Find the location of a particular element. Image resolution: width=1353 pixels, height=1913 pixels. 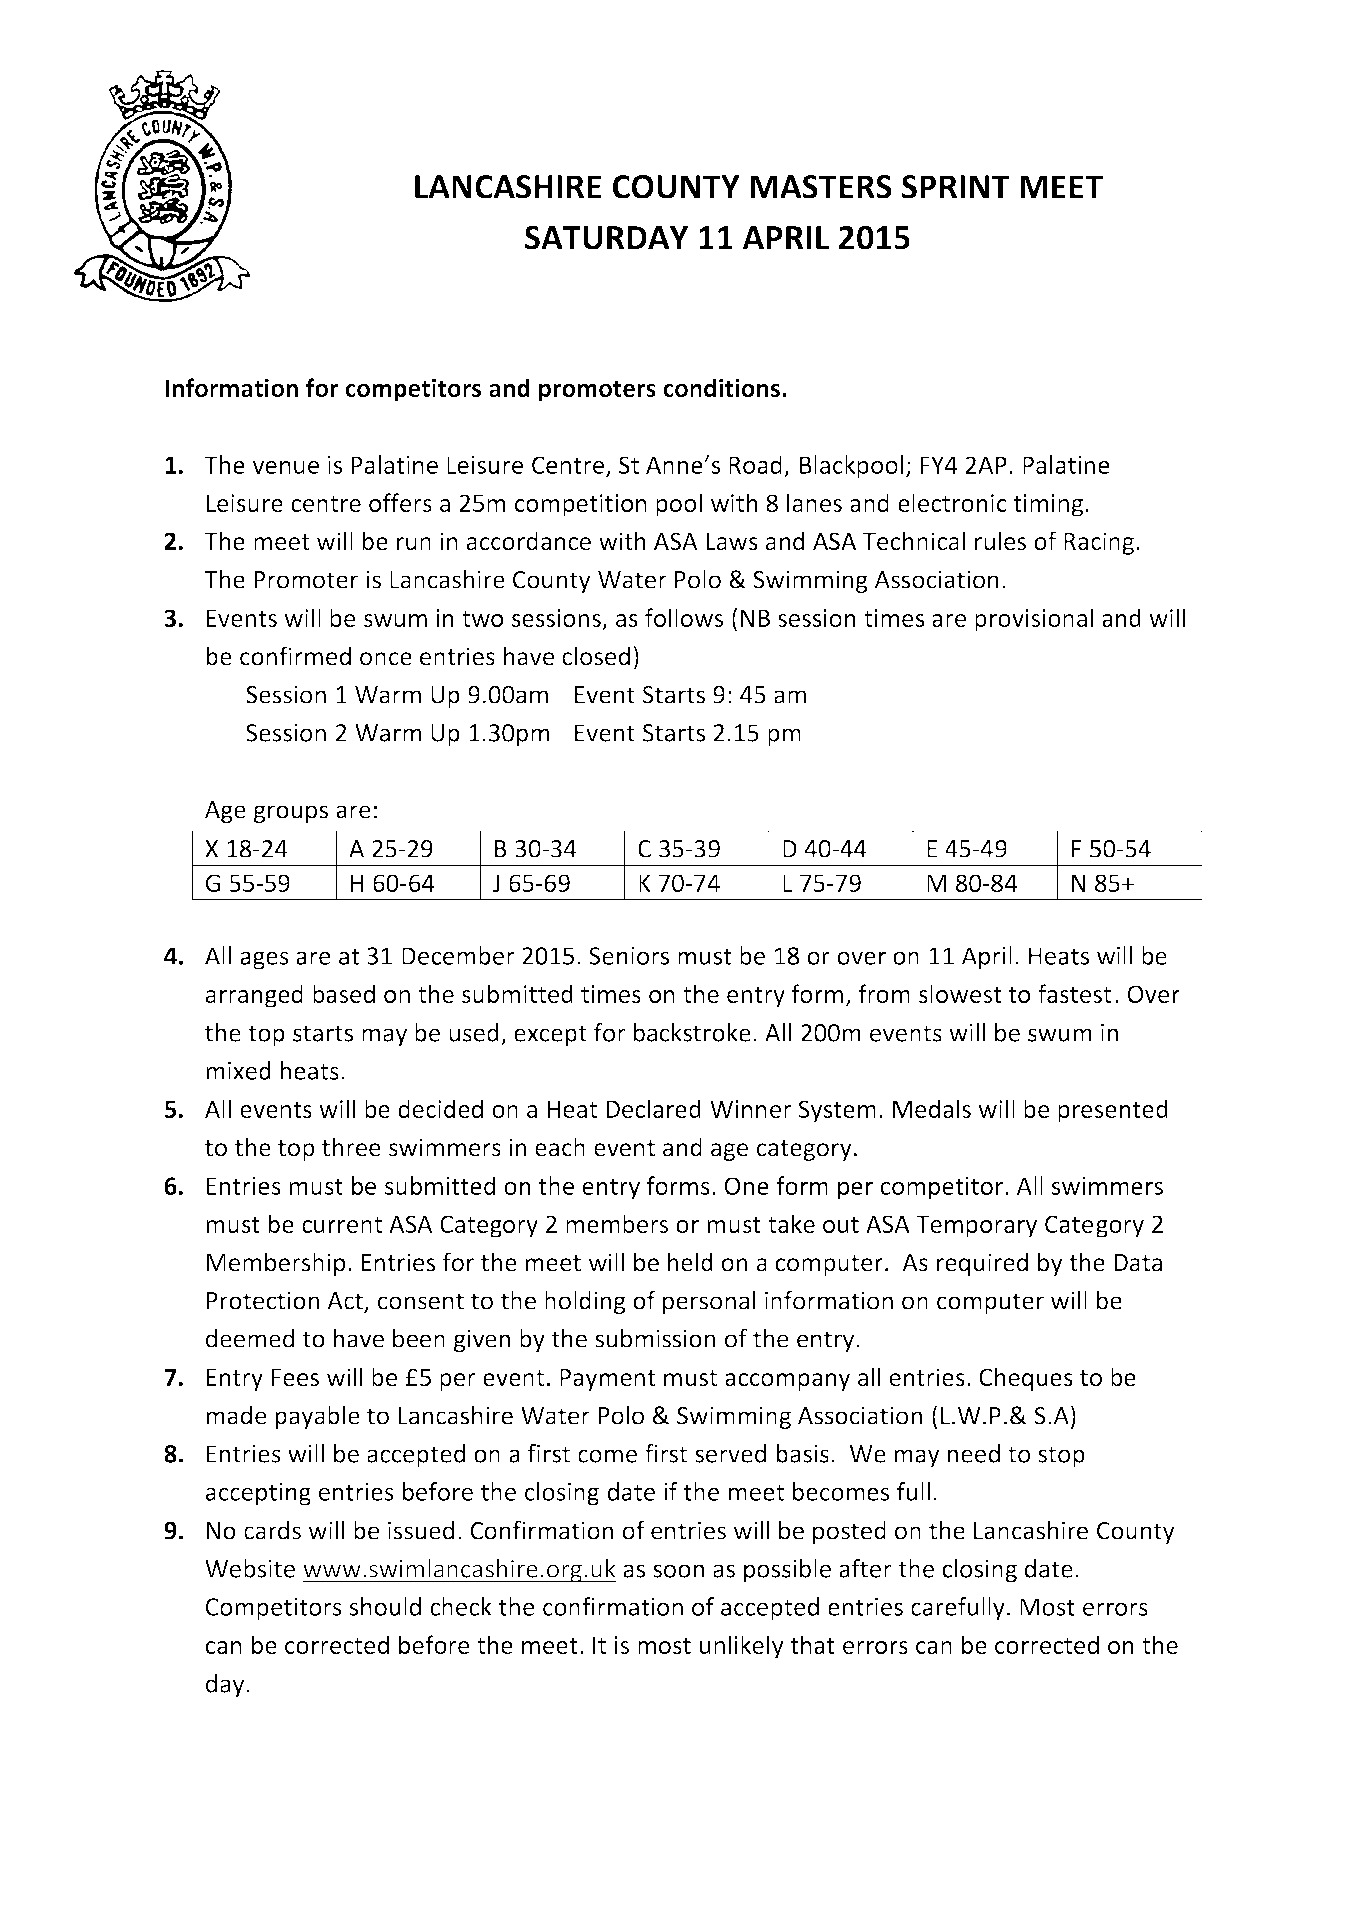

should is located at coordinates (385, 1606).
